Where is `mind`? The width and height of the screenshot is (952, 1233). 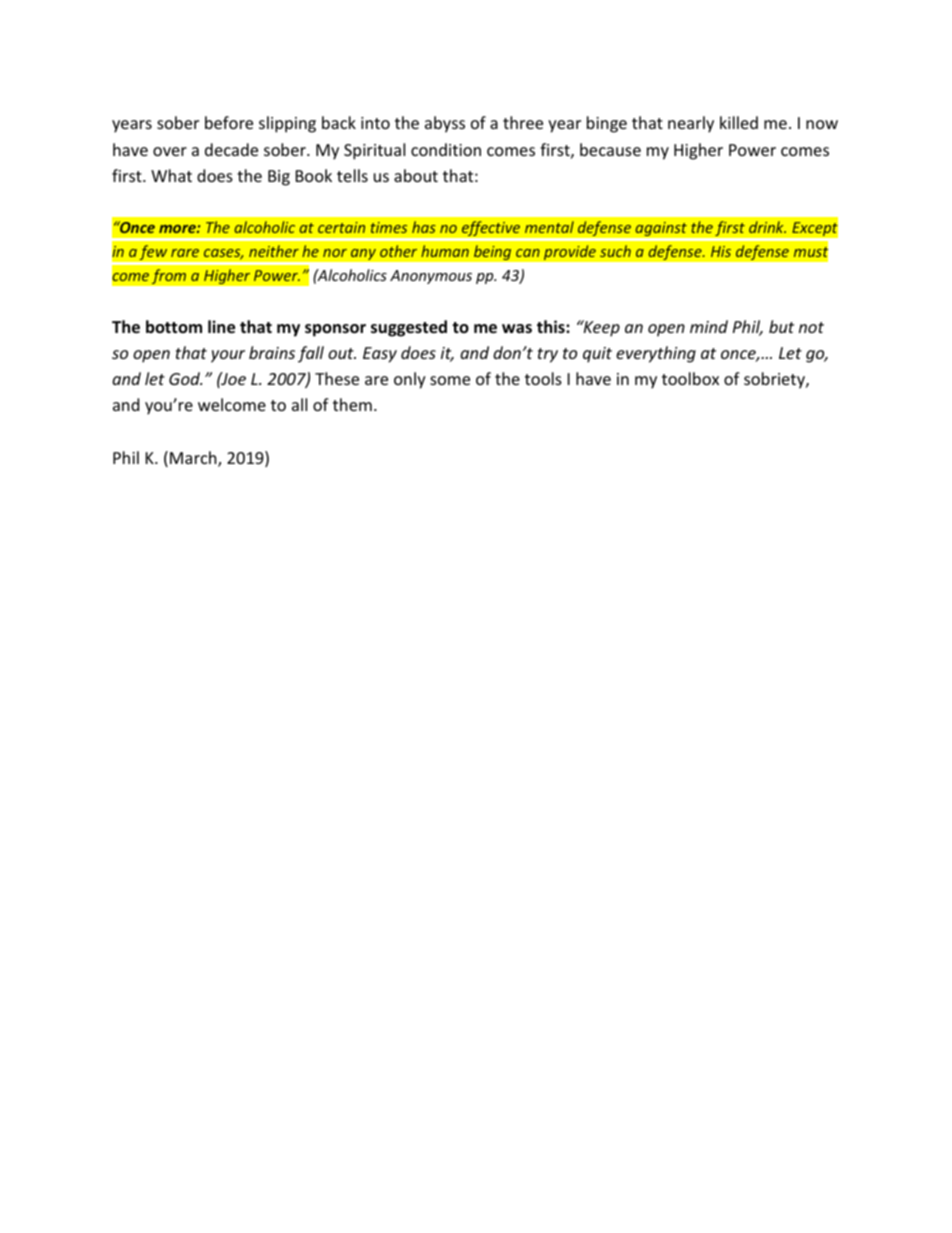 mind is located at coordinates (709, 326).
